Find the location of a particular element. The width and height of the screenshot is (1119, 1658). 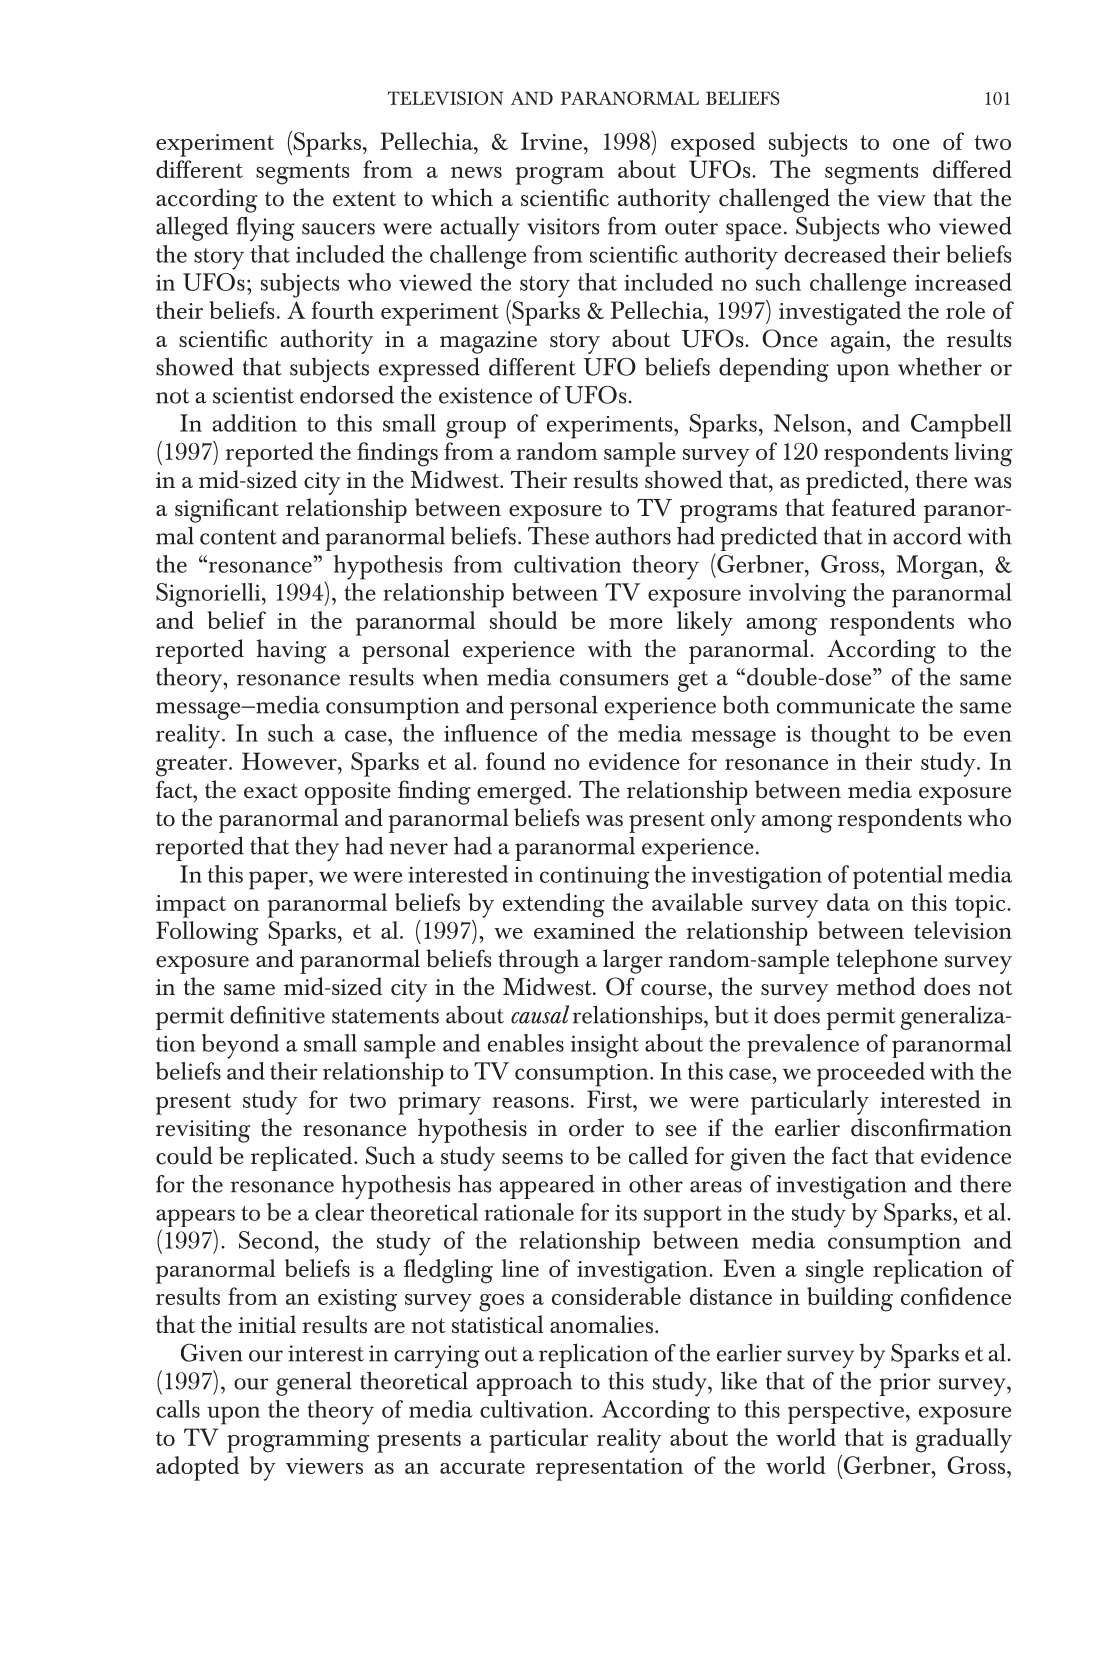

examined is located at coordinates (584, 930).
